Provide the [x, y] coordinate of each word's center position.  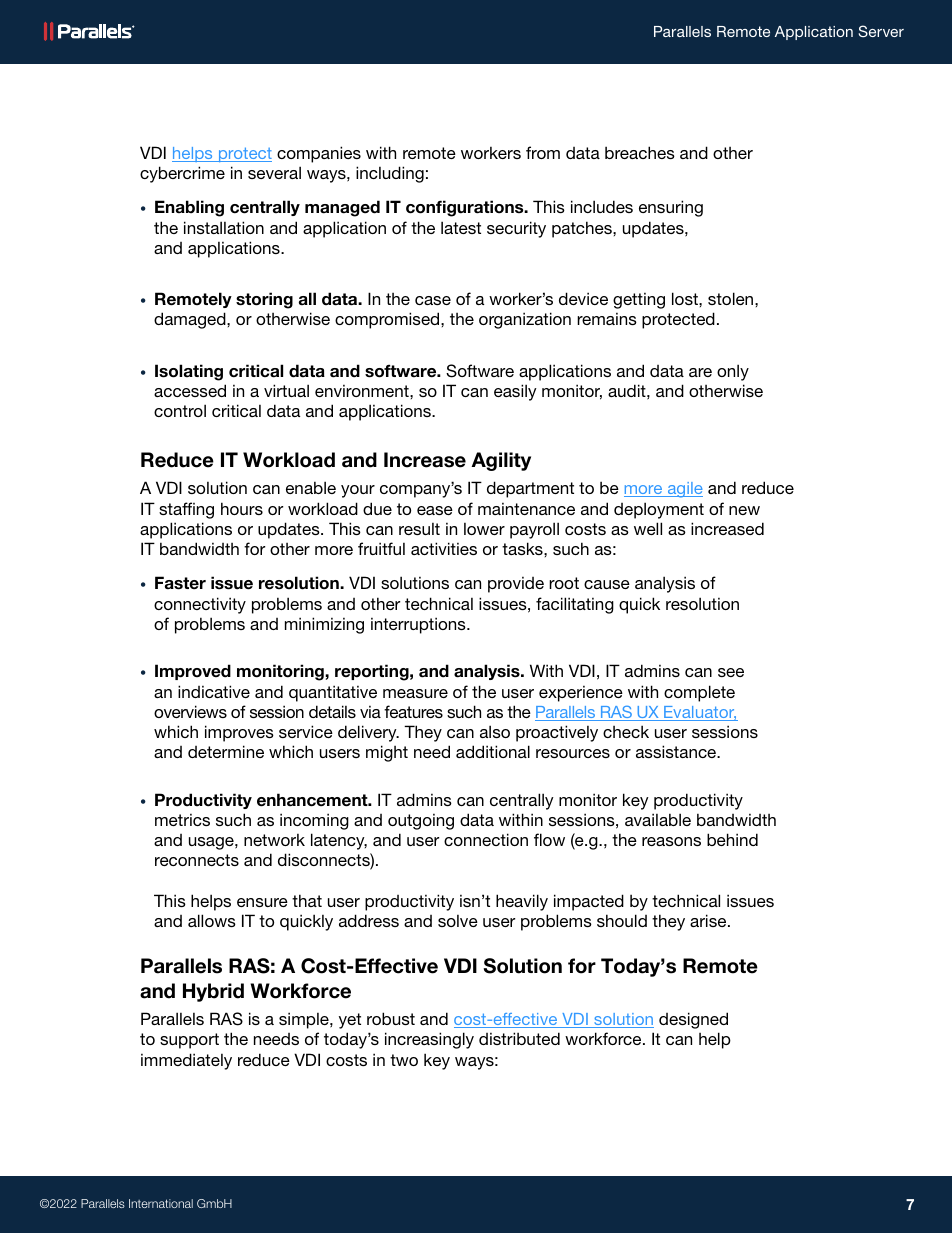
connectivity [200, 605]
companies [319, 154]
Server [881, 31]
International [161, 1203]
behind [732, 839]
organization [525, 320]
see [731, 672]
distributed [519, 1038]
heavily [522, 902]
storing [264, 300]
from [543, 152]
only [733, 372]
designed [693, 1020]
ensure [262, 902]
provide [516, 584]
